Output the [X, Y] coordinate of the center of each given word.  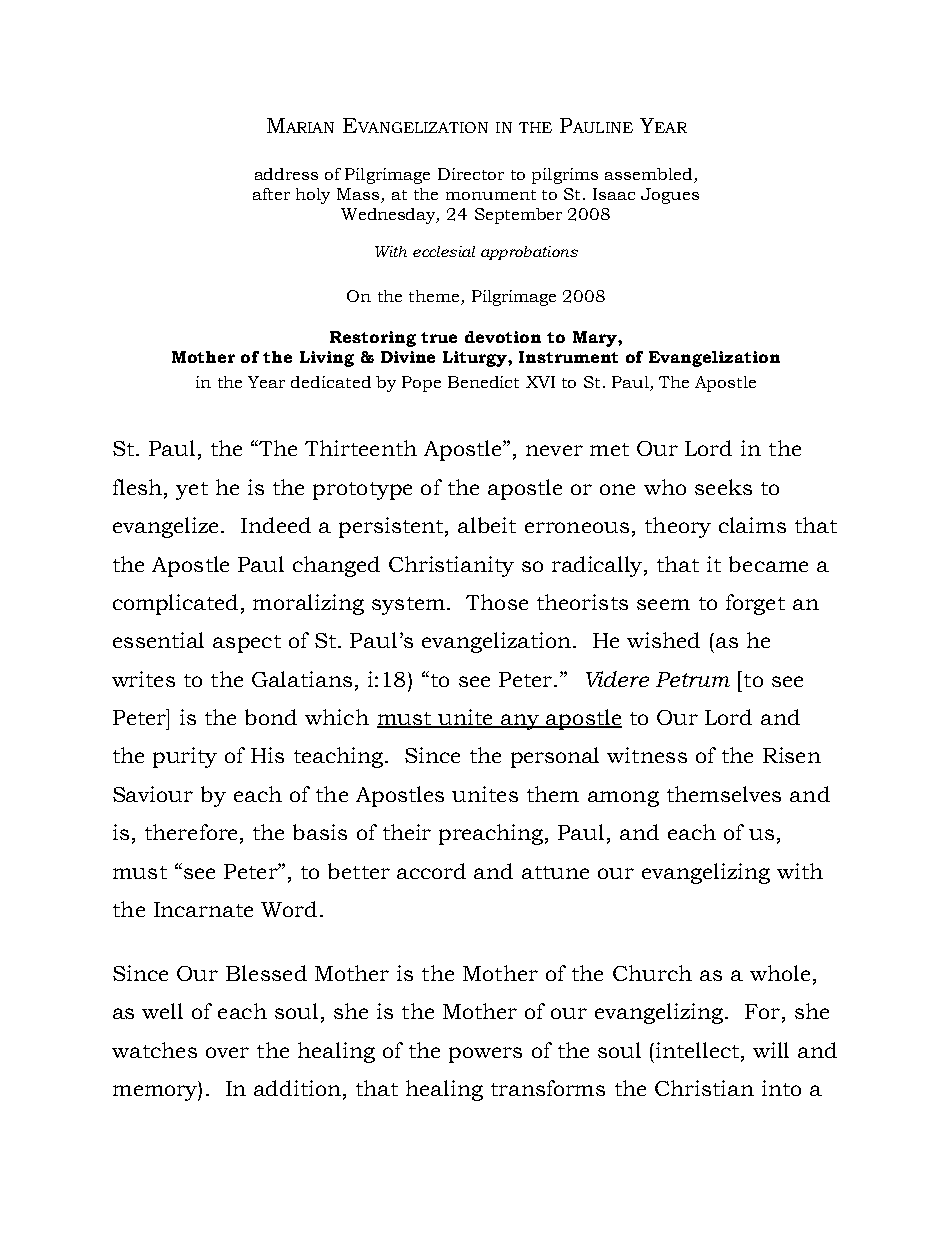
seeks [723, 487]
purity [185, 757]
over [227, 1052]
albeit [487, 525]
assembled [648, 174]
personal [555, 757]
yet [192, 491]
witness [647, 755]
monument [491, 195]
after [271, 194]
